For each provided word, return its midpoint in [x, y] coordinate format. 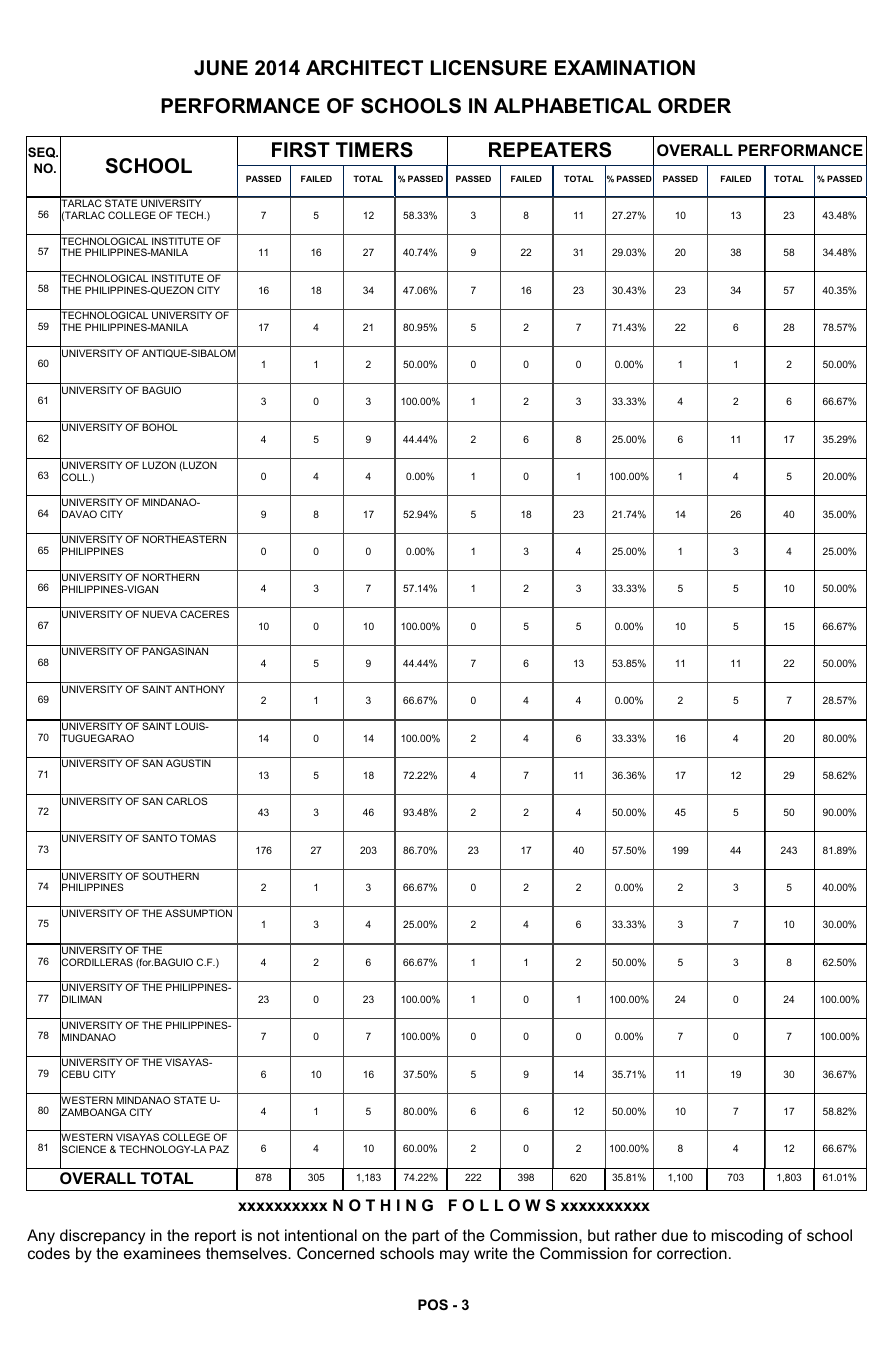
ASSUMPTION [198, 913]
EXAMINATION [625, 68]
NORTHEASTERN [184, 539]
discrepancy [102, 1237]
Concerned [335, 1253]
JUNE [221, 68]
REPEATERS [550, 150]
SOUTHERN [170, 876]
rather [636, 1235]
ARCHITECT [364, 68]
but [599, 1235]
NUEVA [159, 614]
